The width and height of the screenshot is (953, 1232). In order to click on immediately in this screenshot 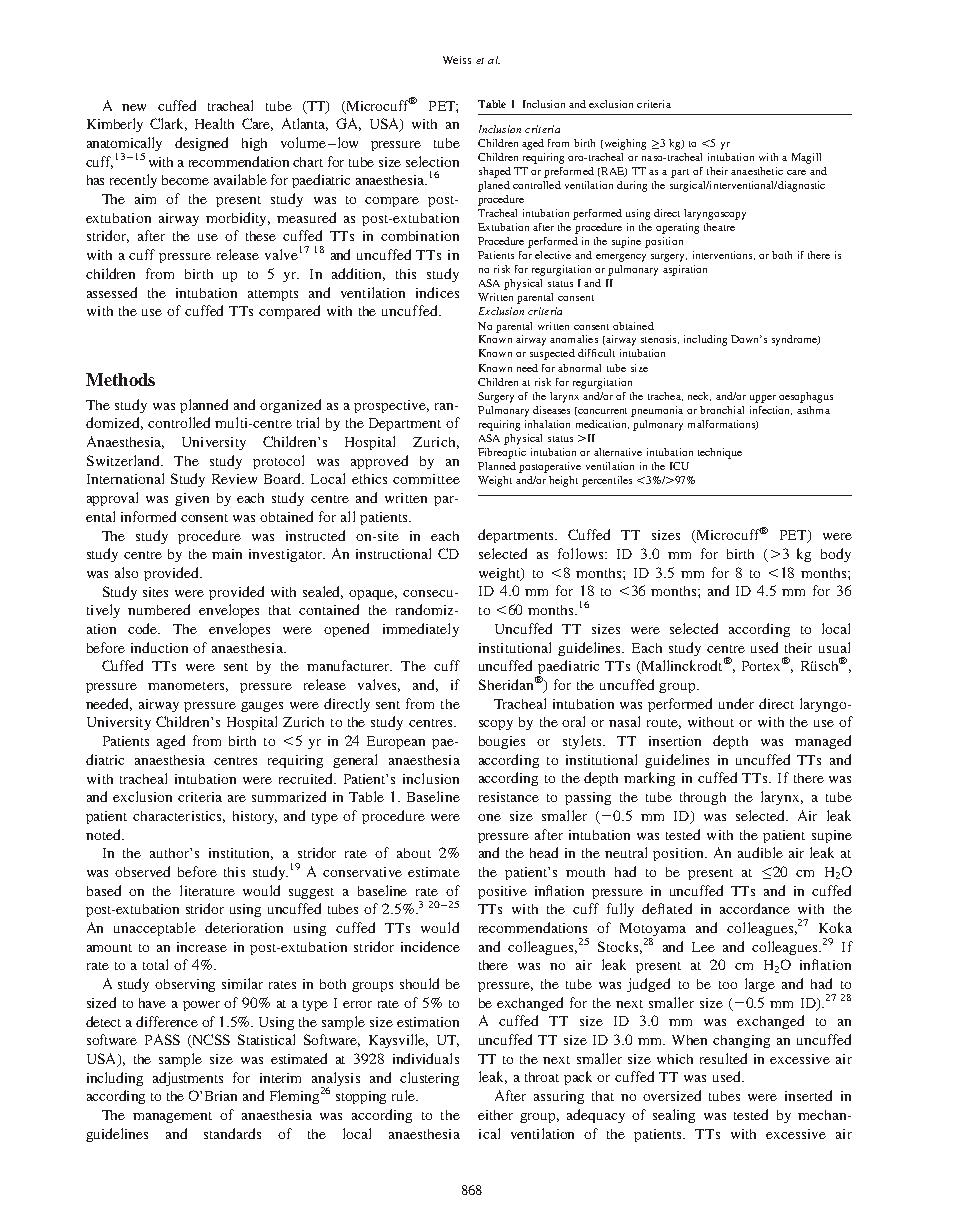, I will do `click(421, 630)`.
